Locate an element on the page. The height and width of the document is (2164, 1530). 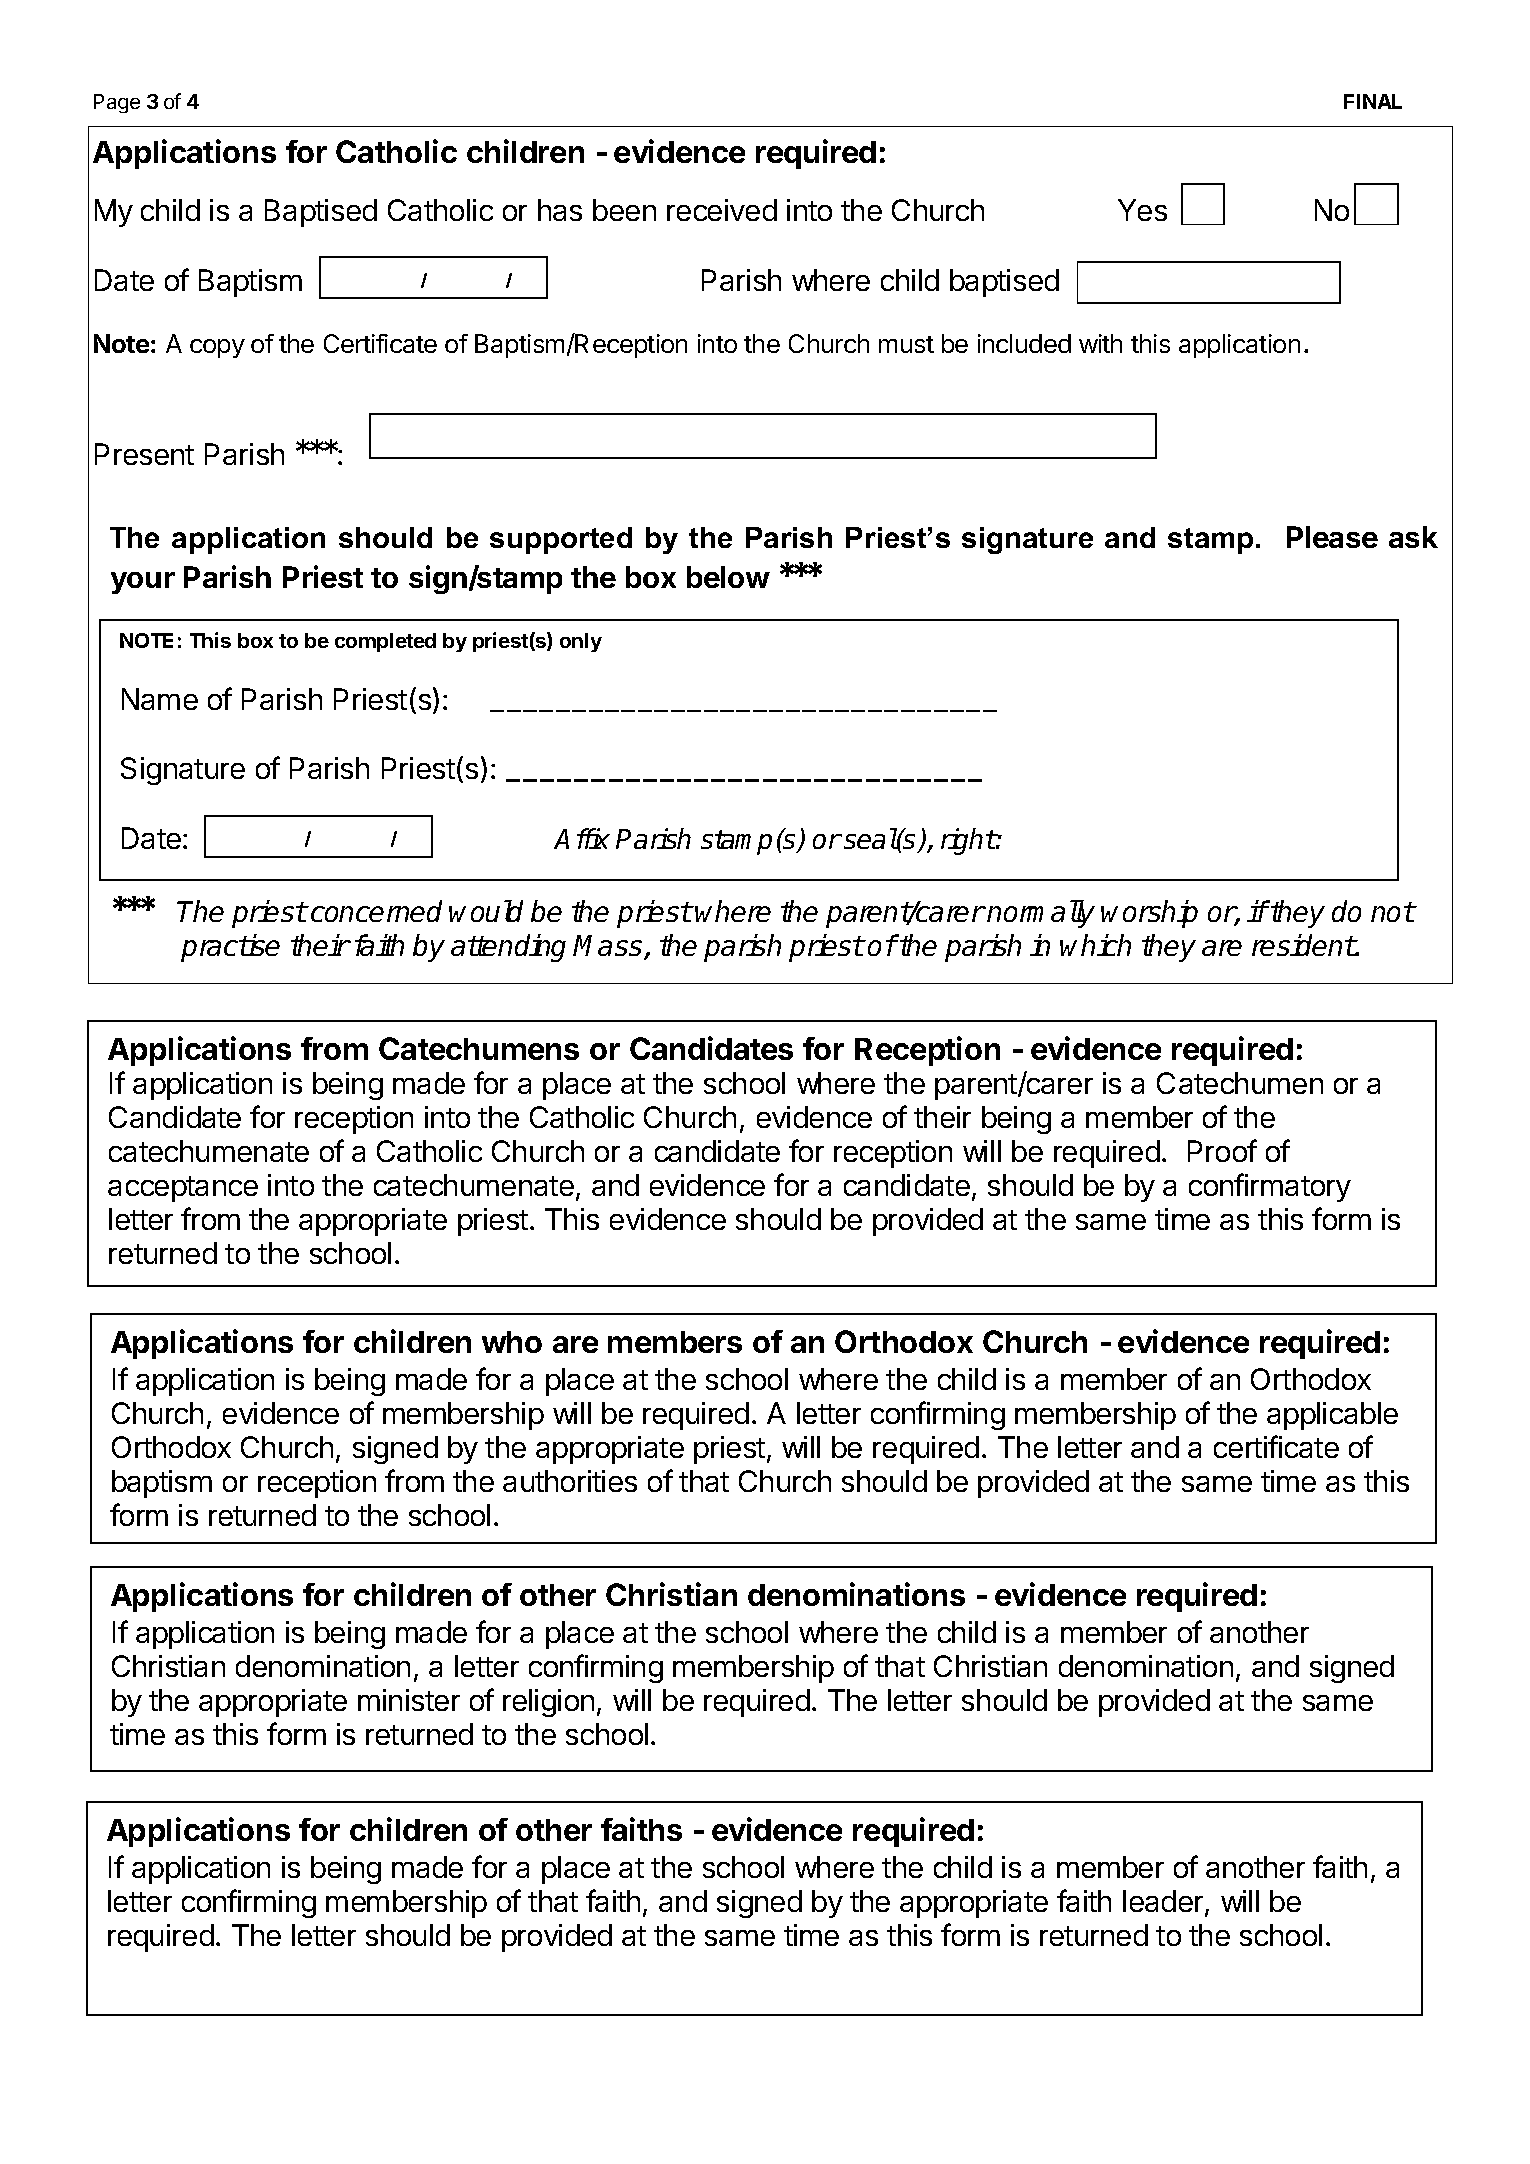
Proof is located at coordinates (1222, 1150).
